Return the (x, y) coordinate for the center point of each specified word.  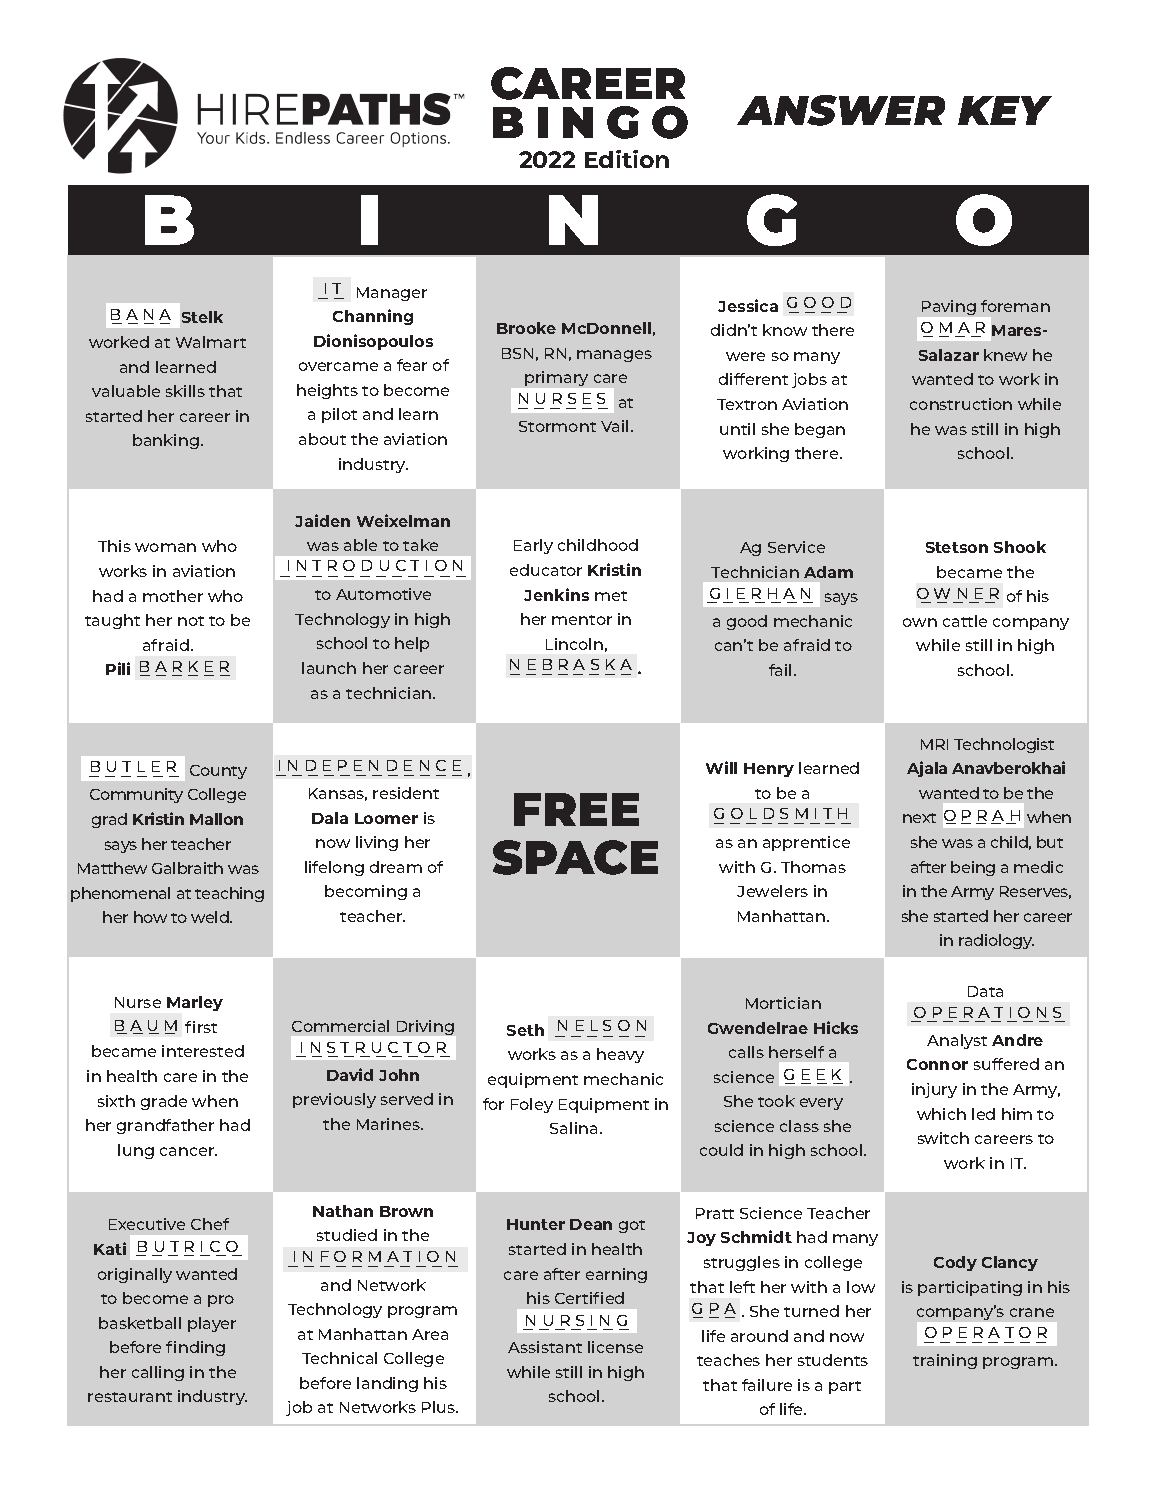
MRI (934, 744)
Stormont (557, 426)
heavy (620, 1055)
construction (961, 404)
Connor (937, 1064)
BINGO (590, 122)
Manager (392, 294)
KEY (1005, 110)
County (218, 772)
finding (195, 1348)
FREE (576, 809)
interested (203, 1051)
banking (166, 441)
